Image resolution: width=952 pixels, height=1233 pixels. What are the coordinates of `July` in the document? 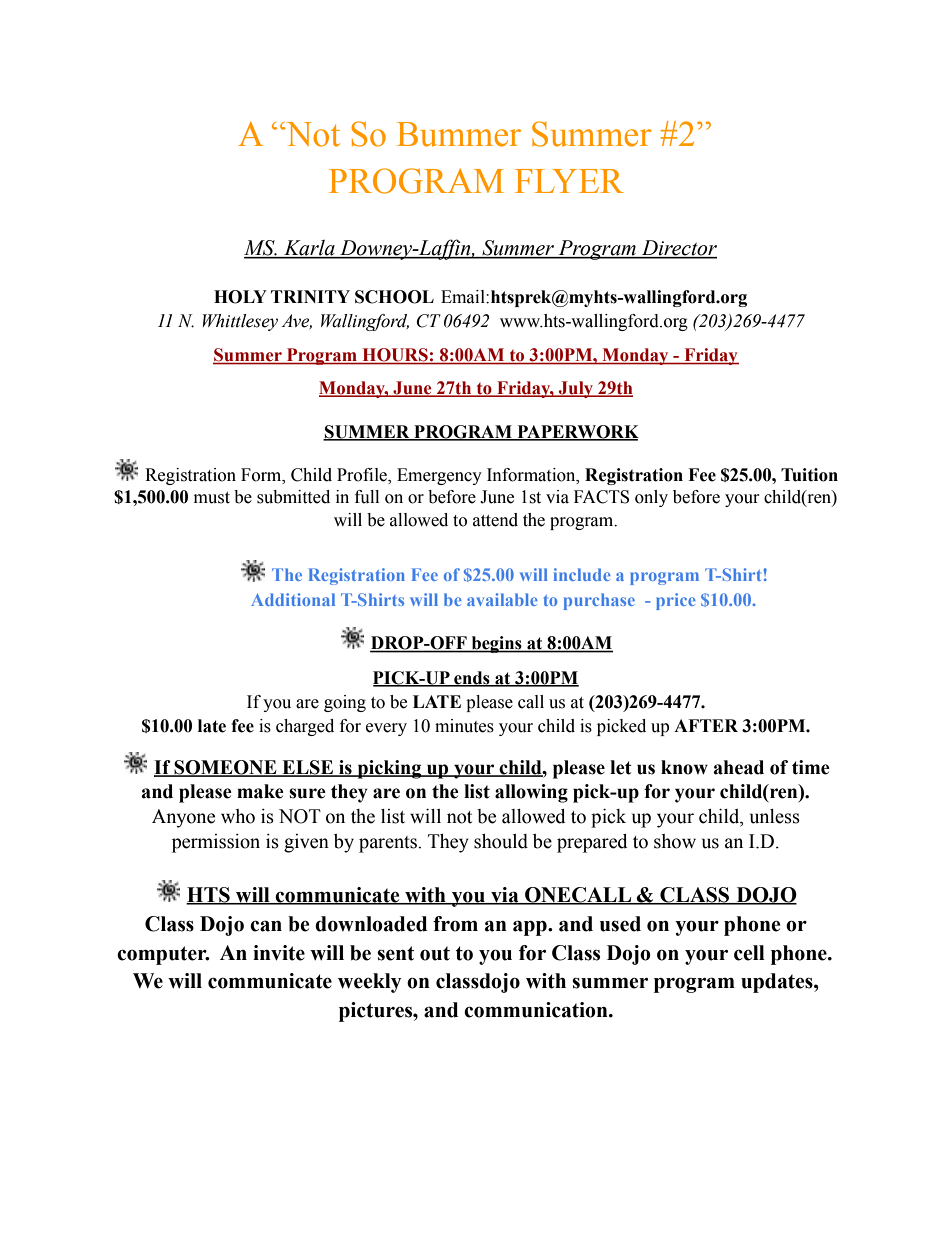 It's located at (576, 389).
